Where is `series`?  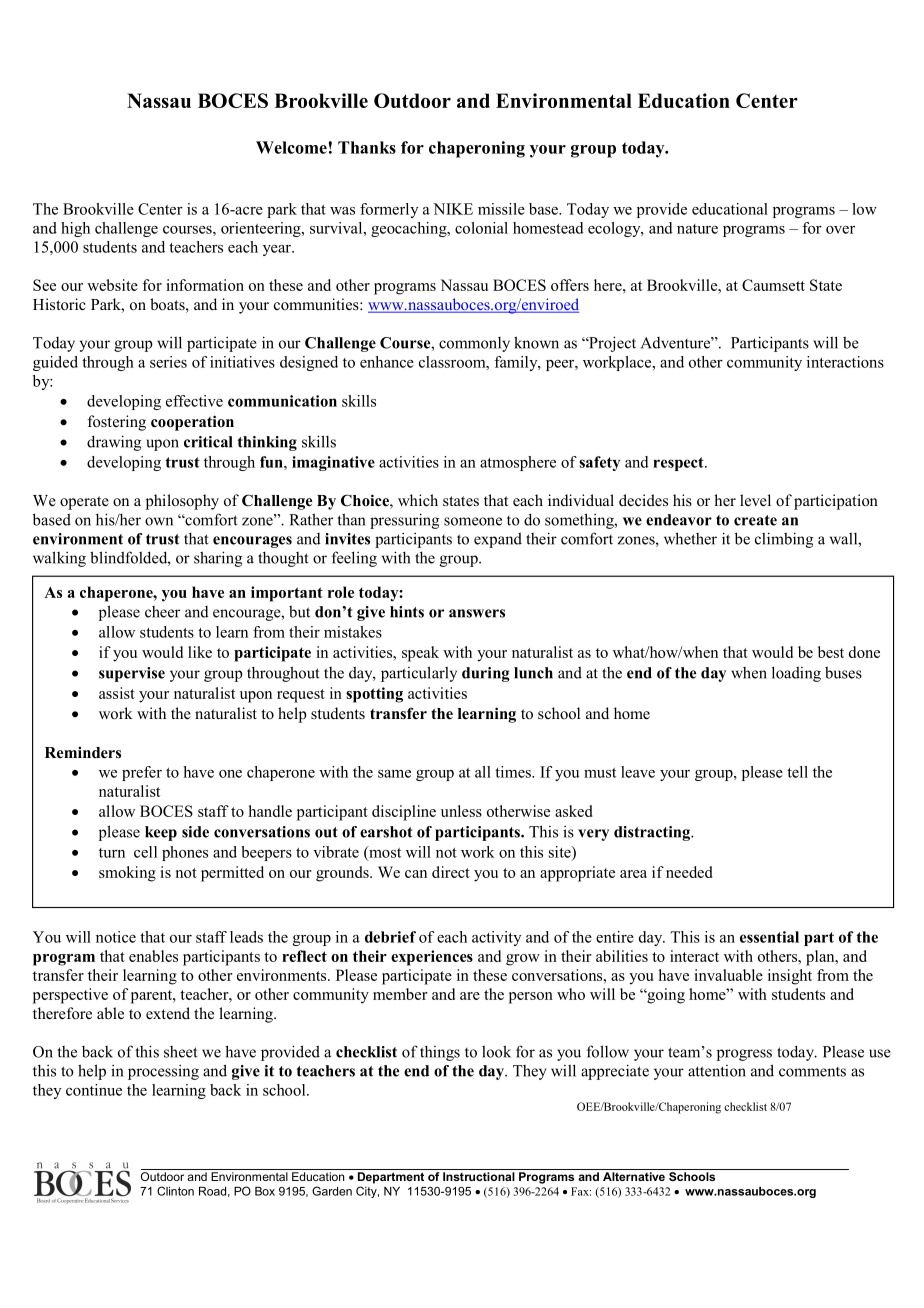
series is located at coordinates (168, 362).
